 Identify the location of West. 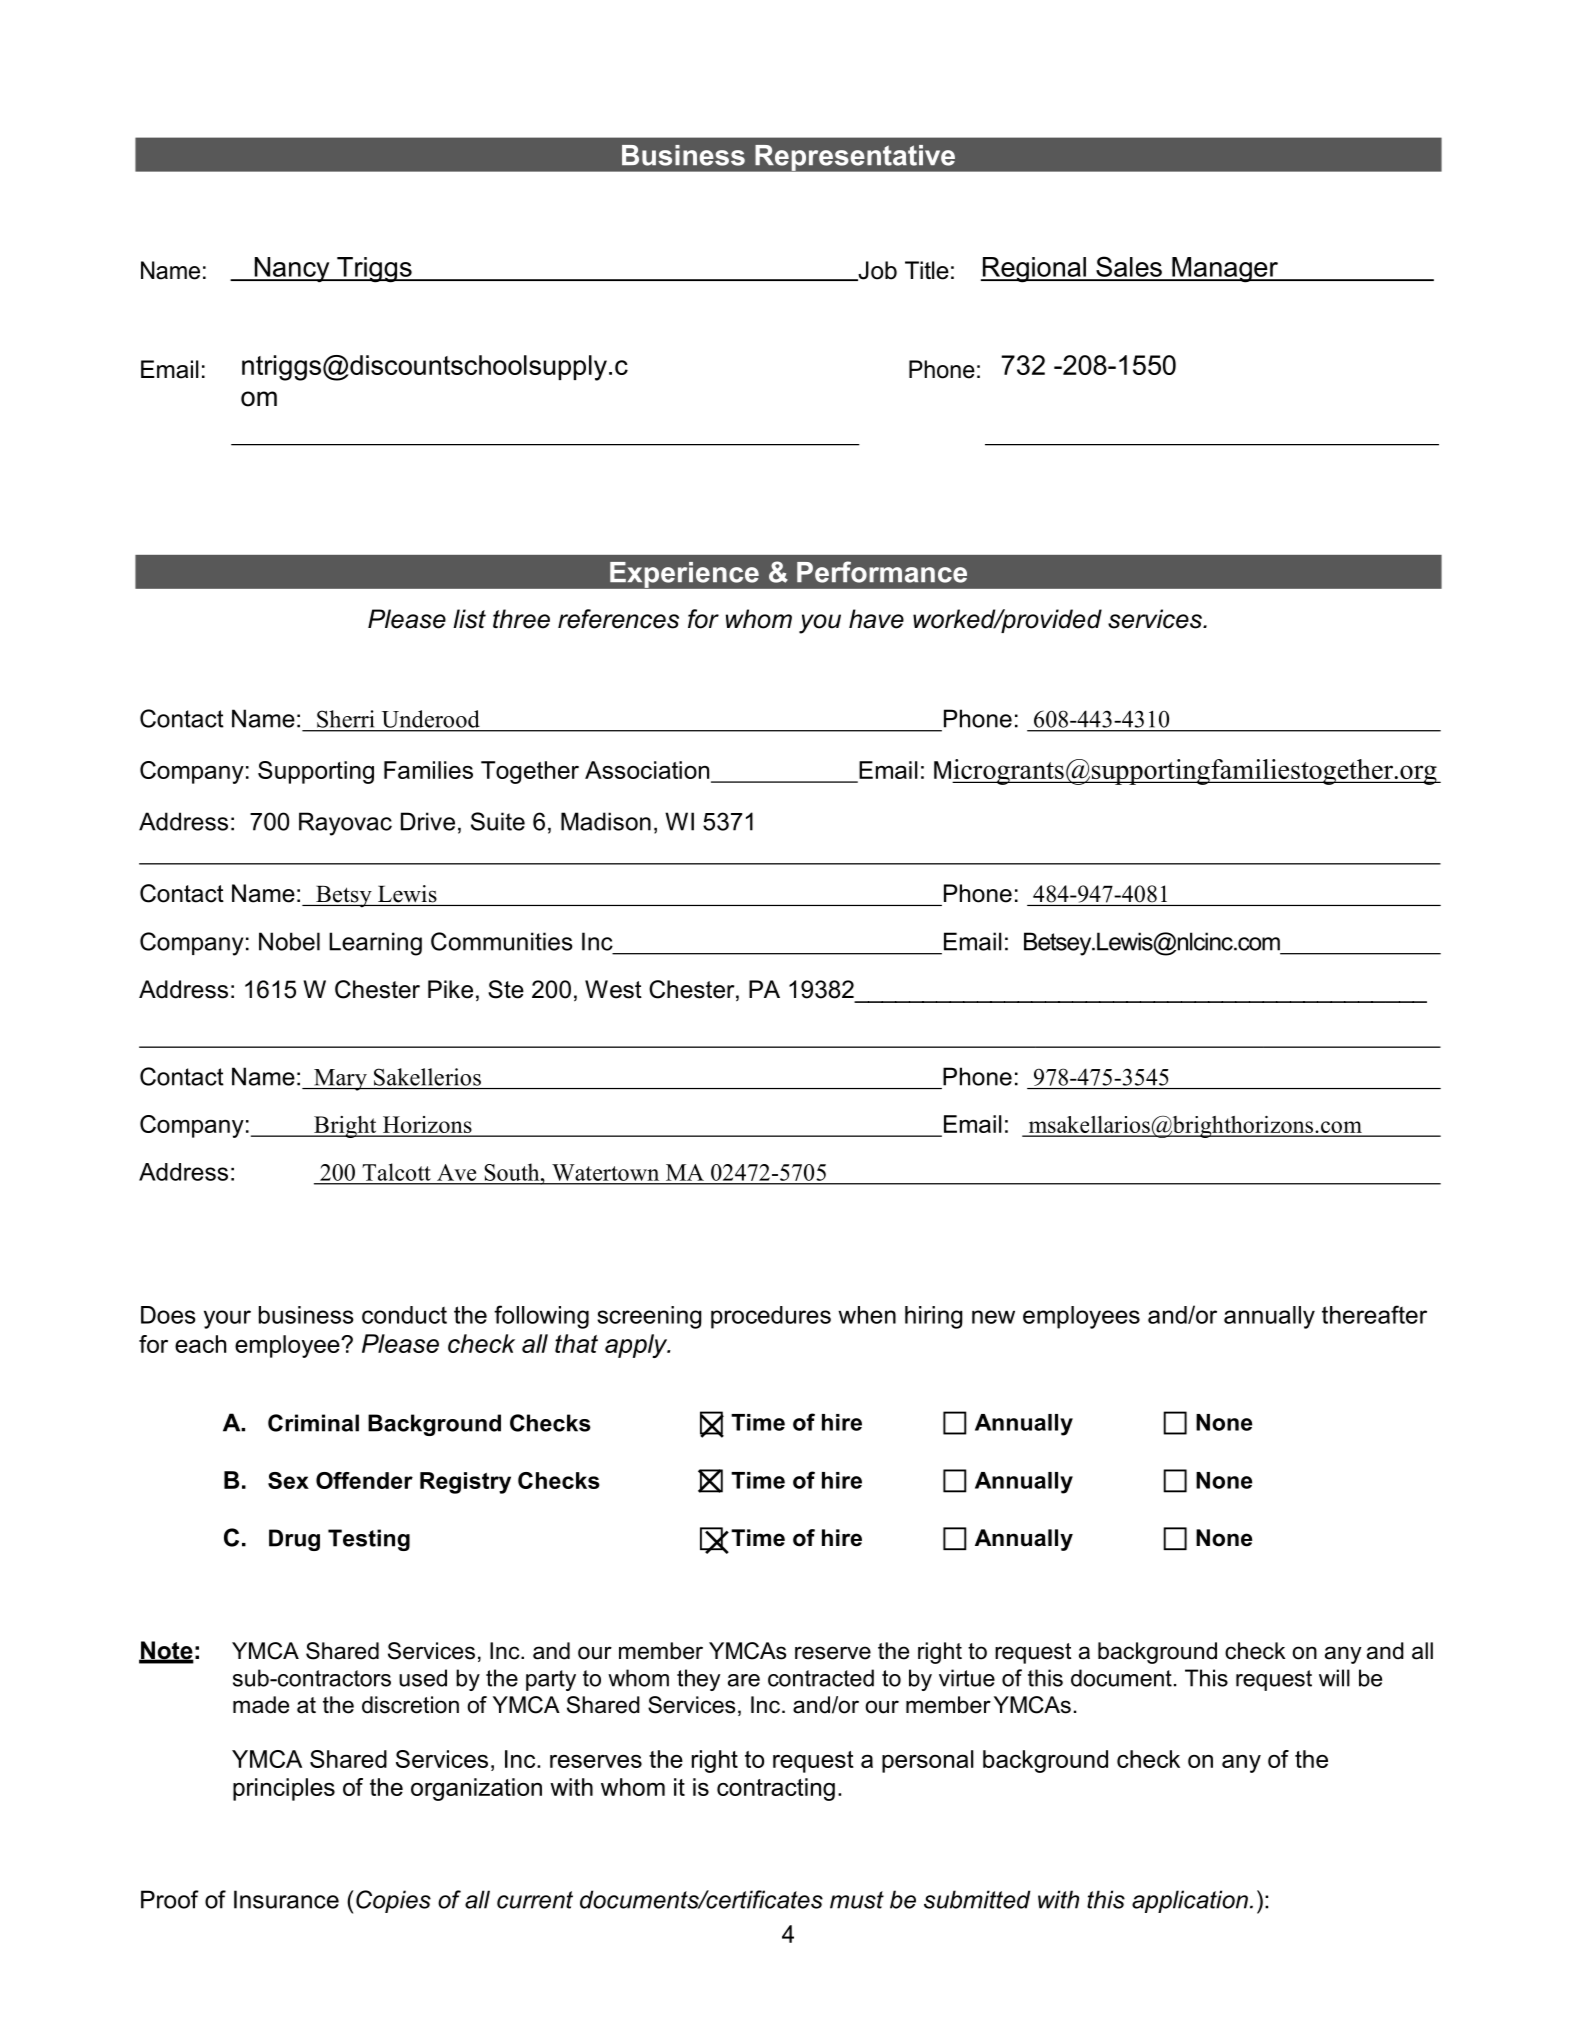
(613, 989).
